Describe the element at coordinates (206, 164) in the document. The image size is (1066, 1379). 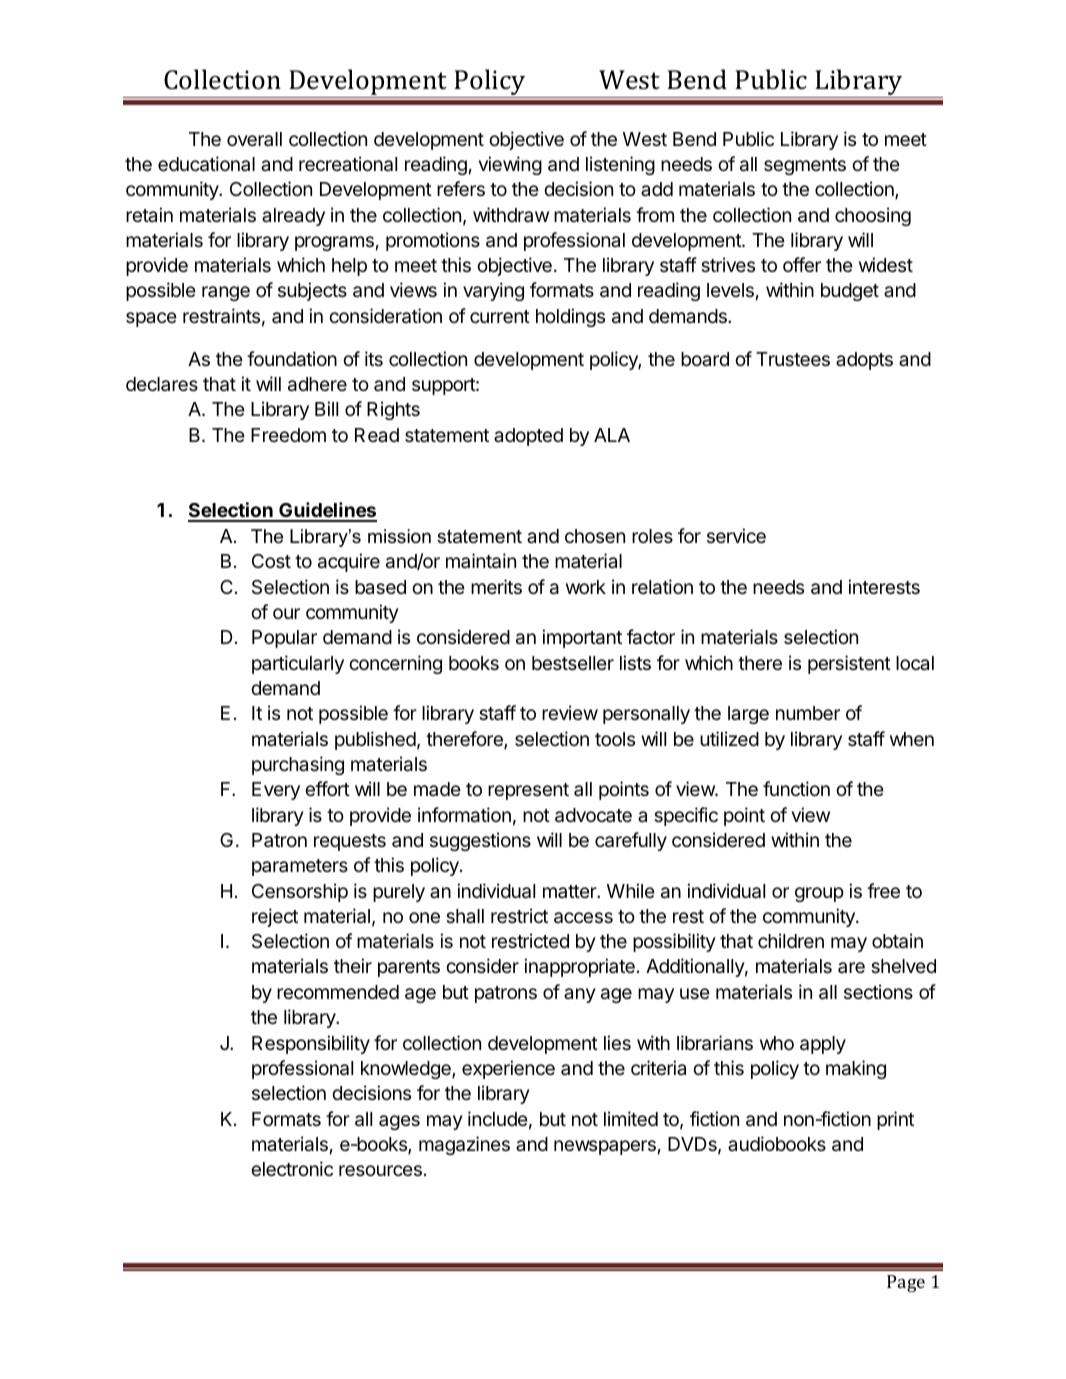
I see `educational` at that location.
